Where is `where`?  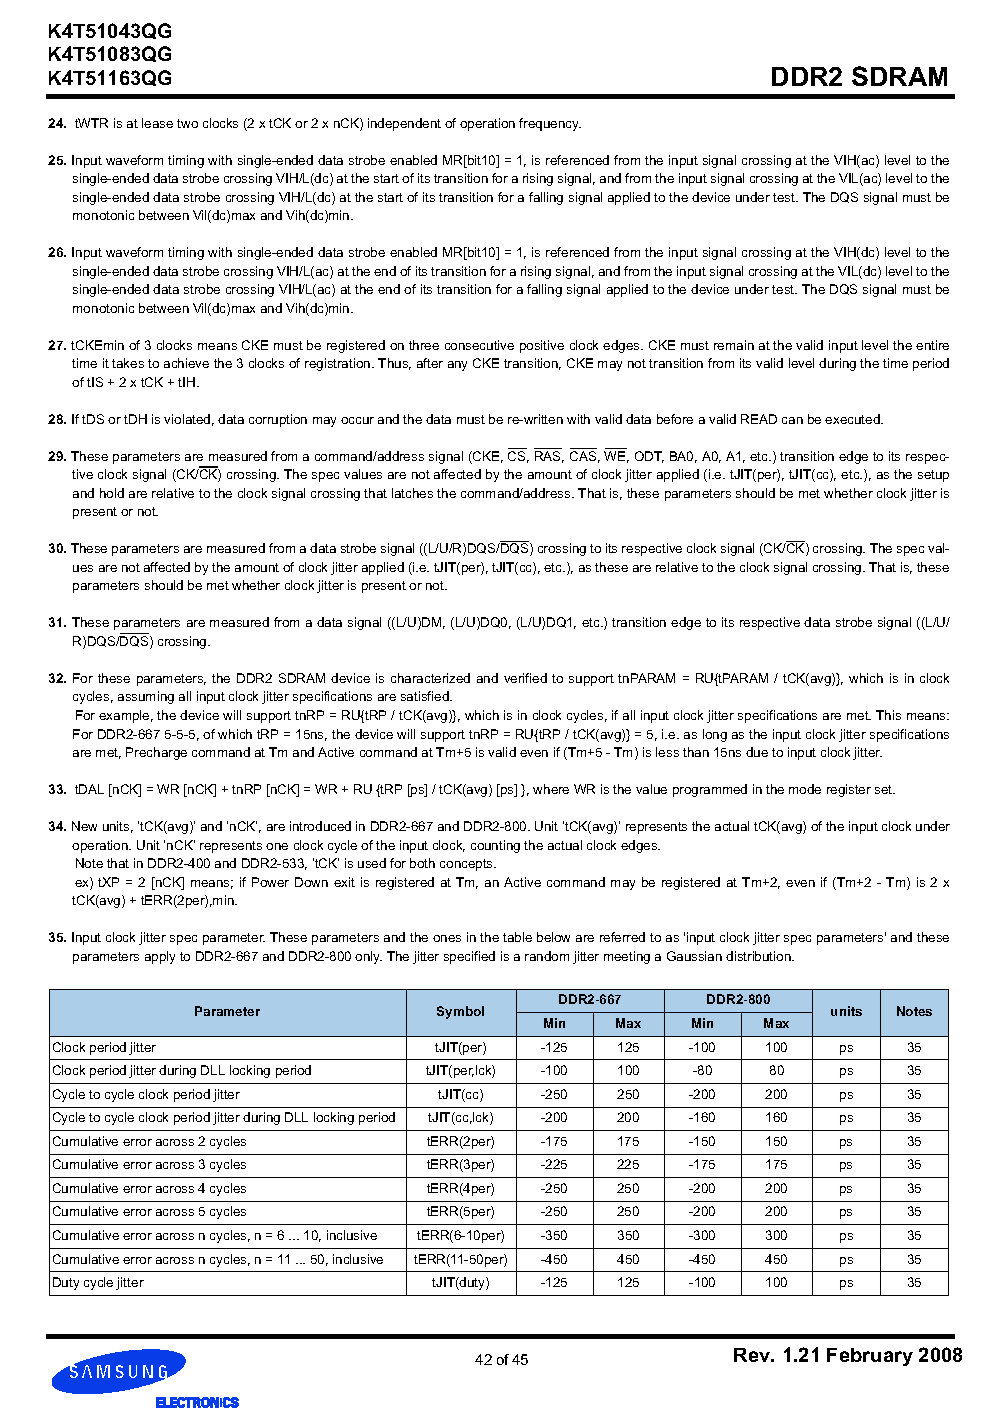
where is located at coordinates (551, 789).
